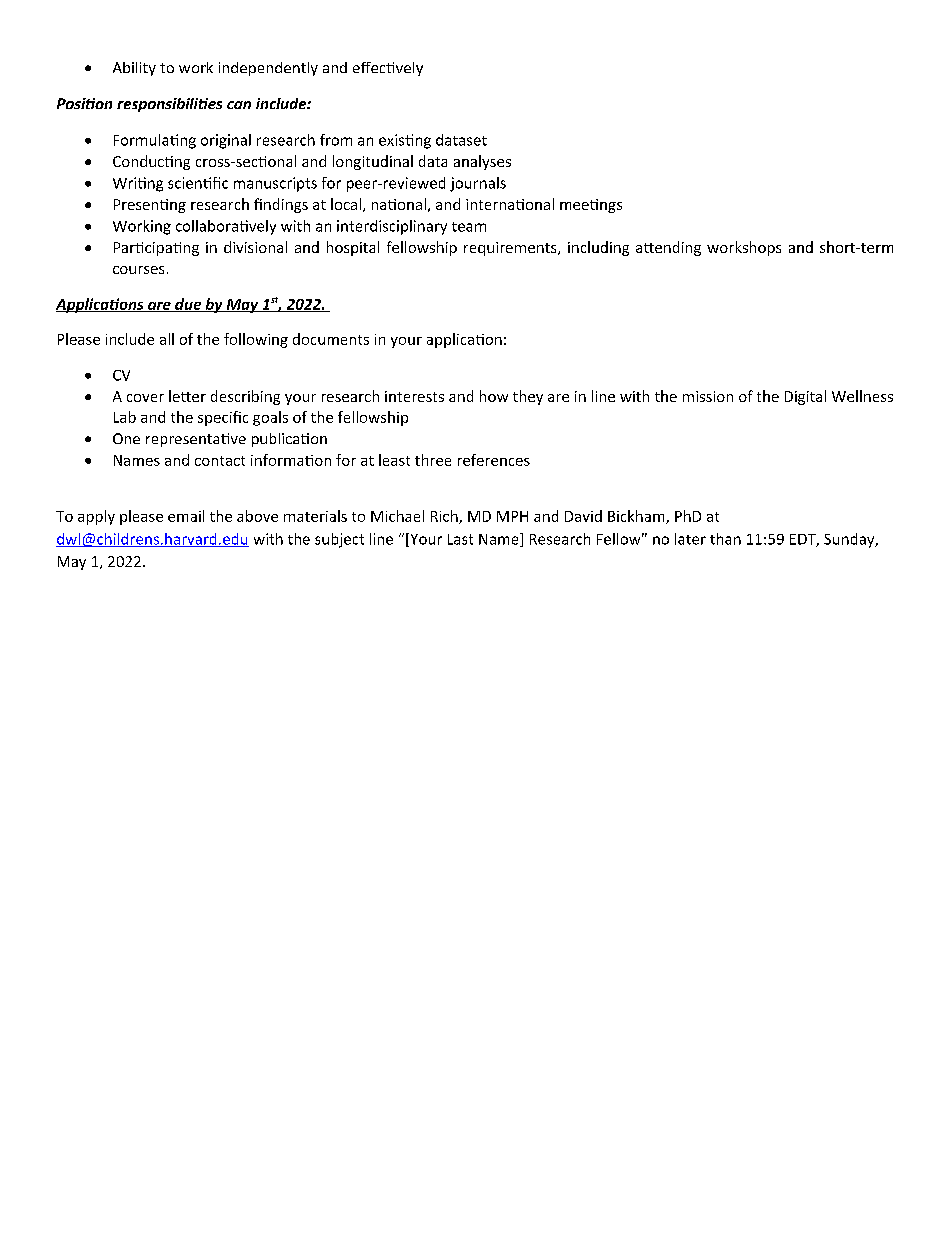  Describe the element at coordinates (482, 162) in the page. I see `analyses` at that location.
